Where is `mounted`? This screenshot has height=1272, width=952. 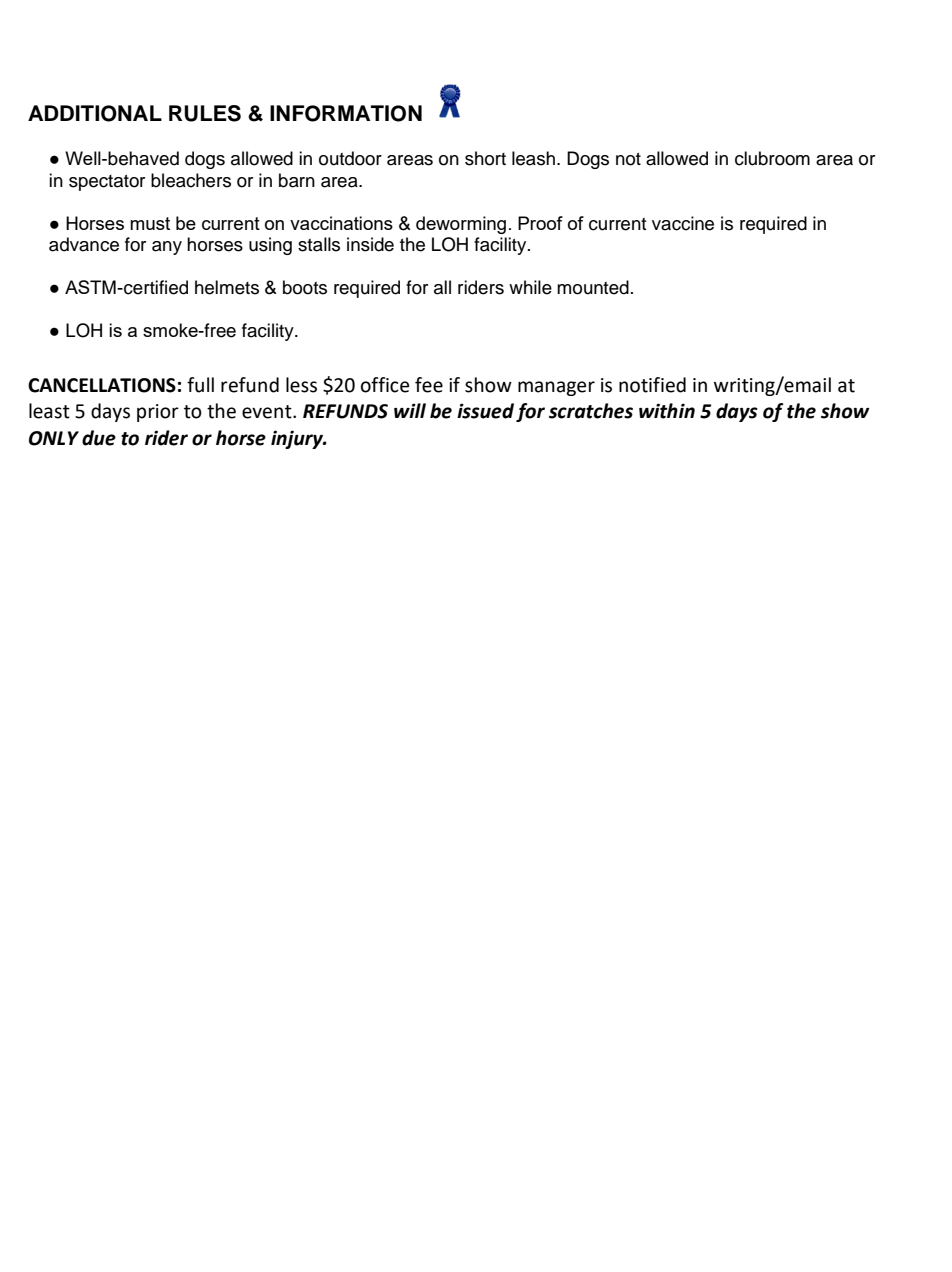 mounted is located at coordinates (593, 287).
